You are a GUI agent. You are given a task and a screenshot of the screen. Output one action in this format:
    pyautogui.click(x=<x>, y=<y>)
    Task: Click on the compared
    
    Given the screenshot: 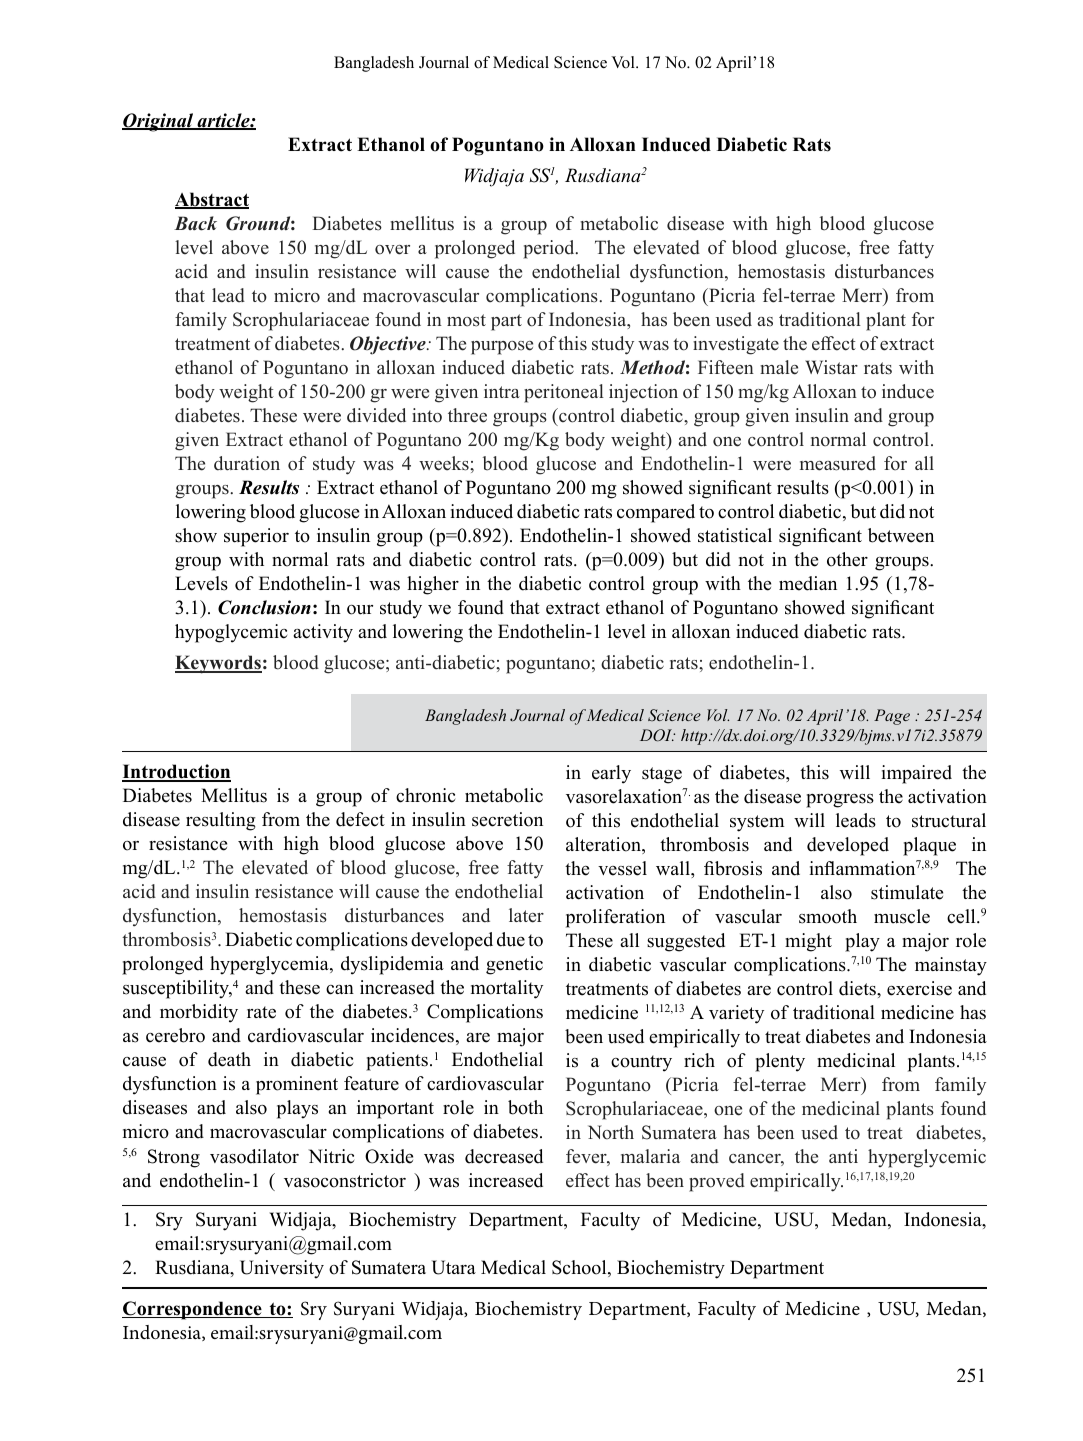 What is the action you would take?
    pyautogui.click(x=656, y=513)
